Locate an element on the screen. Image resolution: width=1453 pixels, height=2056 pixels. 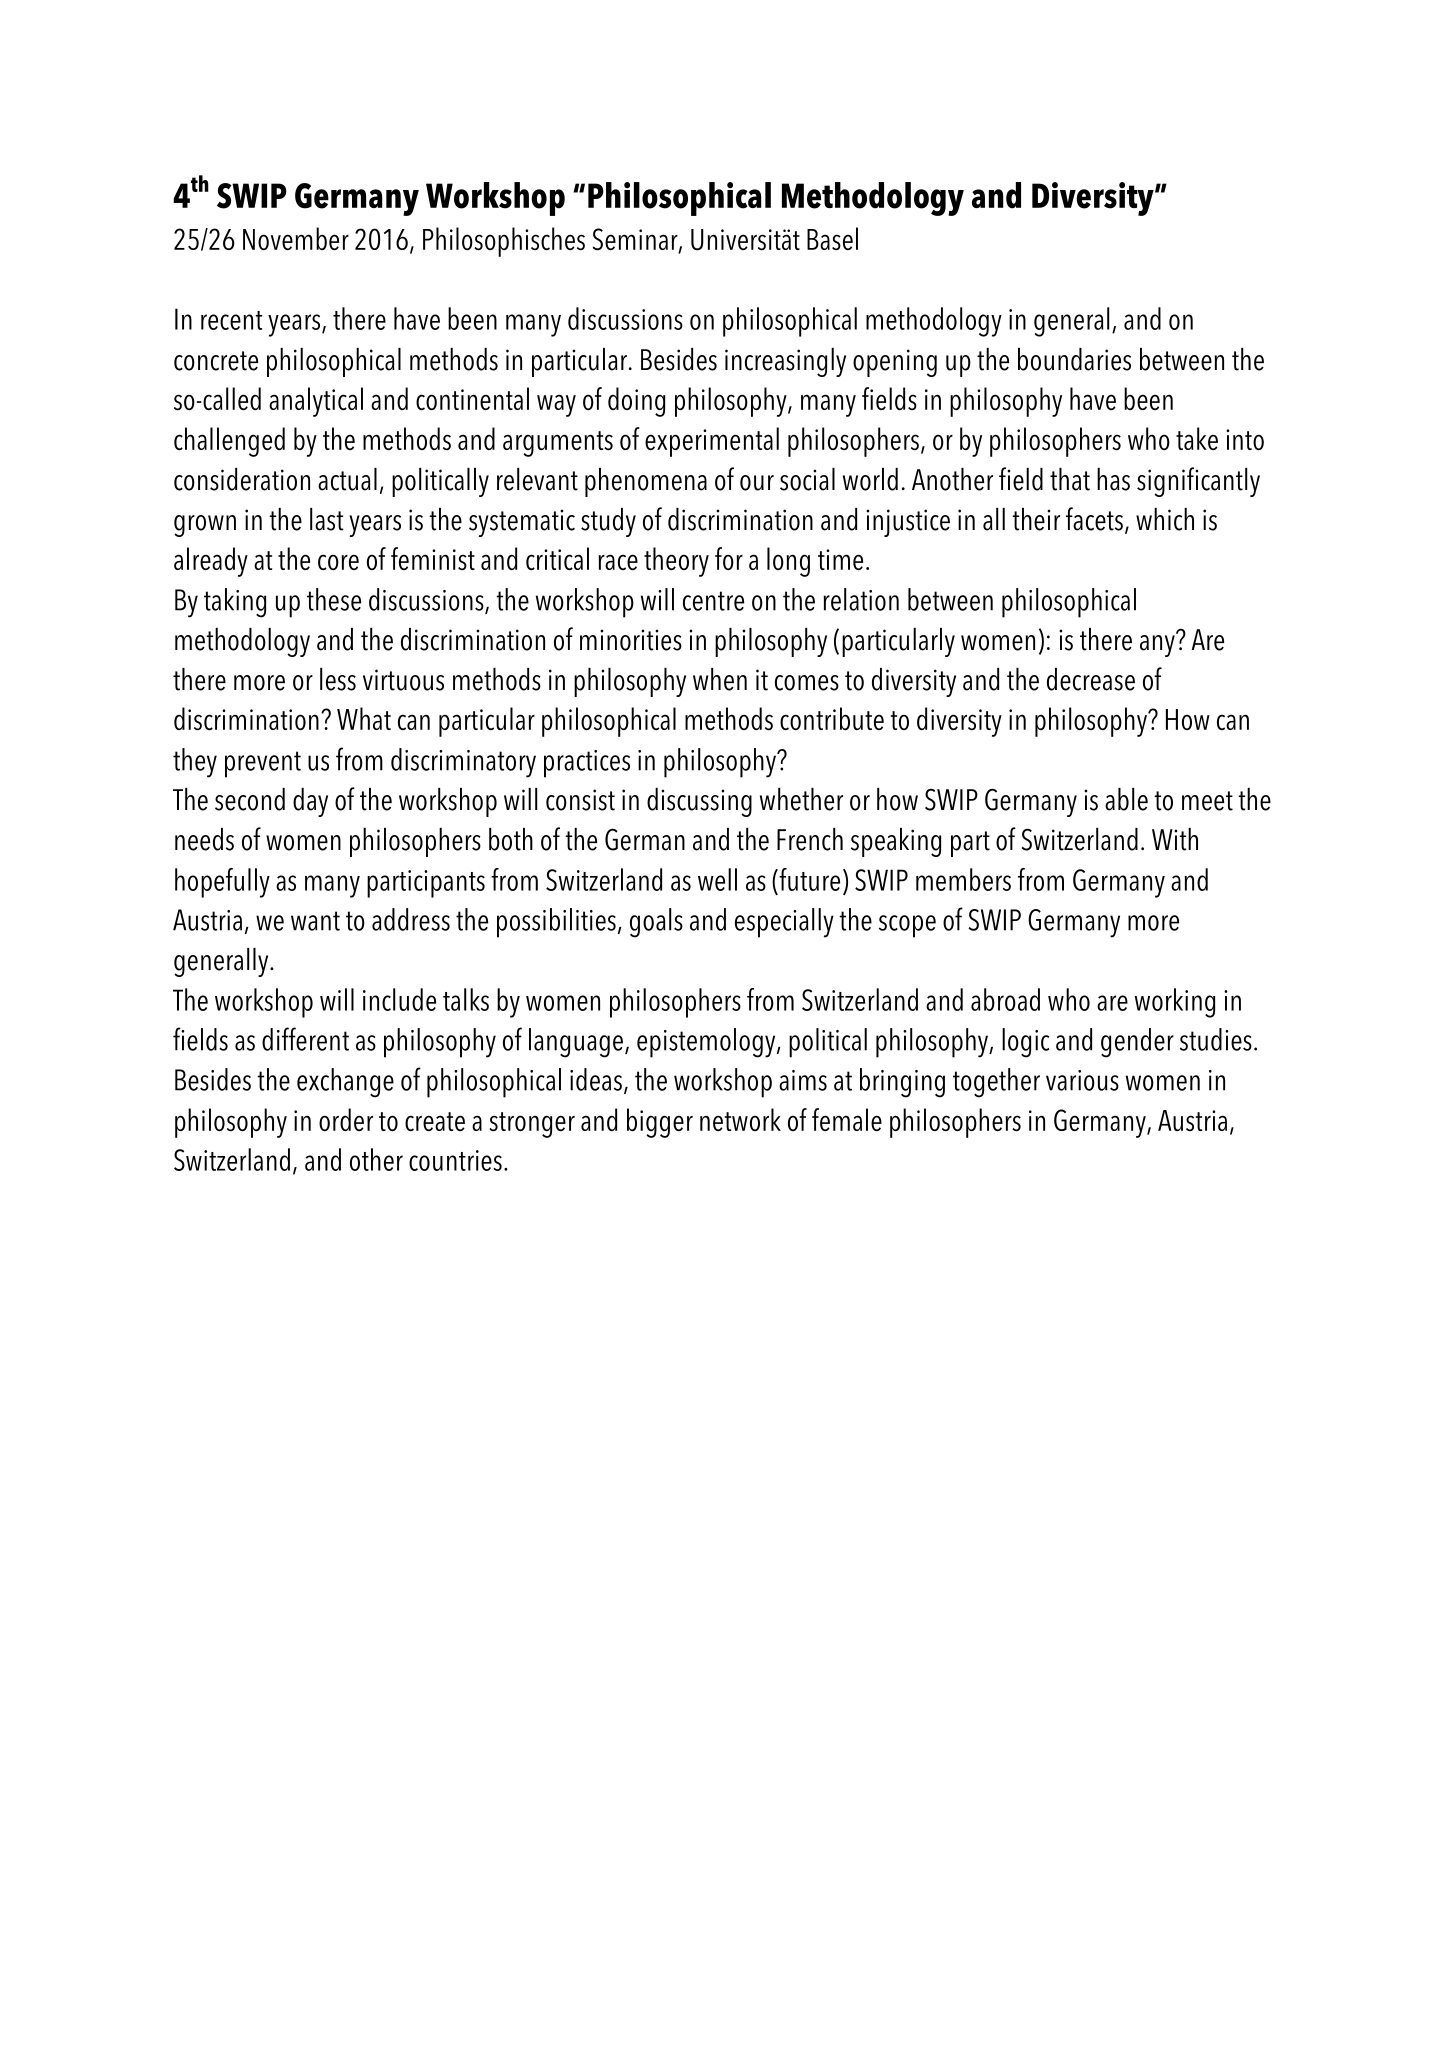
November is located at coordinates (296, 238).
